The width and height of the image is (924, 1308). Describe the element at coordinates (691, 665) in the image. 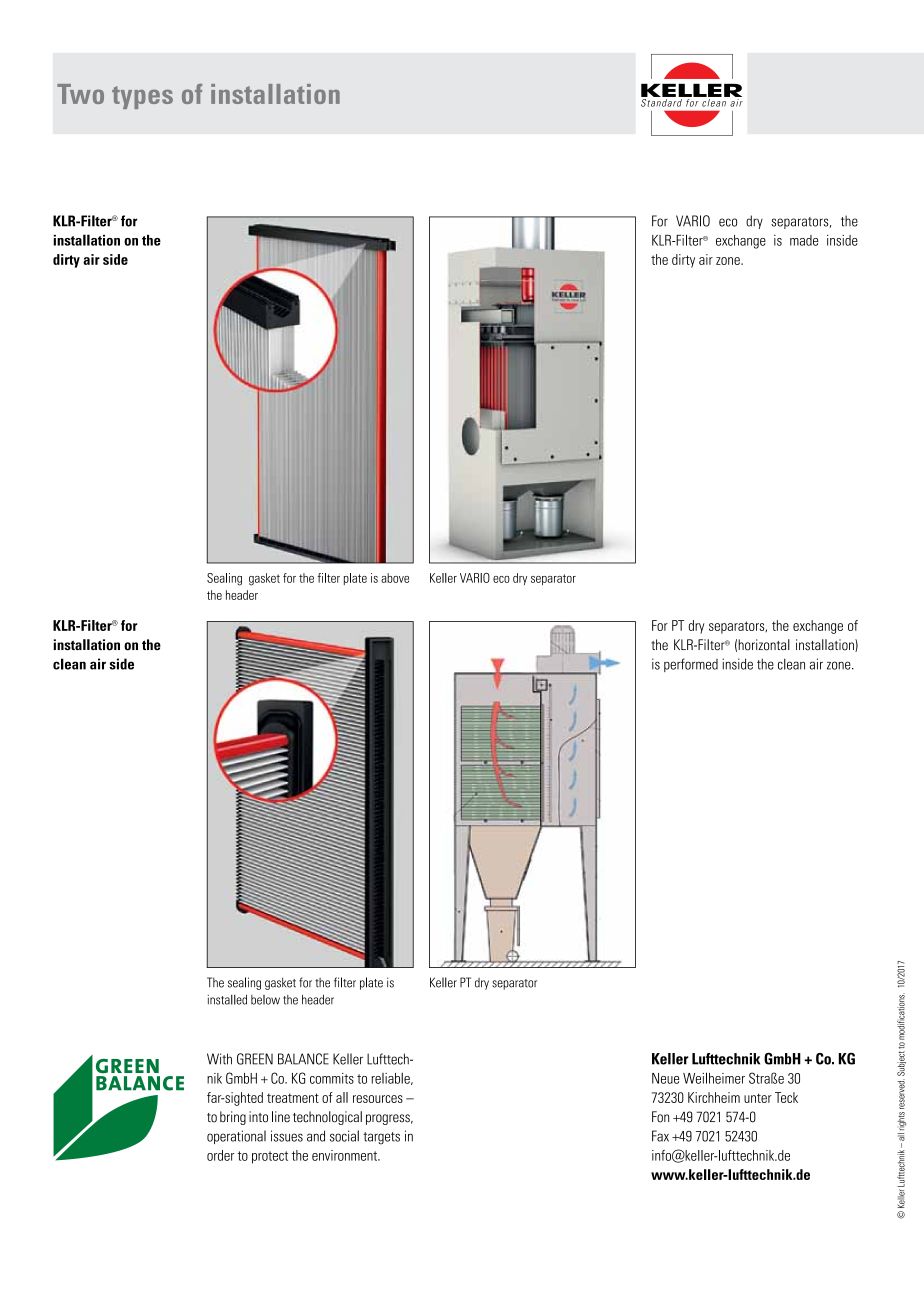

I see `performed` at that location.
